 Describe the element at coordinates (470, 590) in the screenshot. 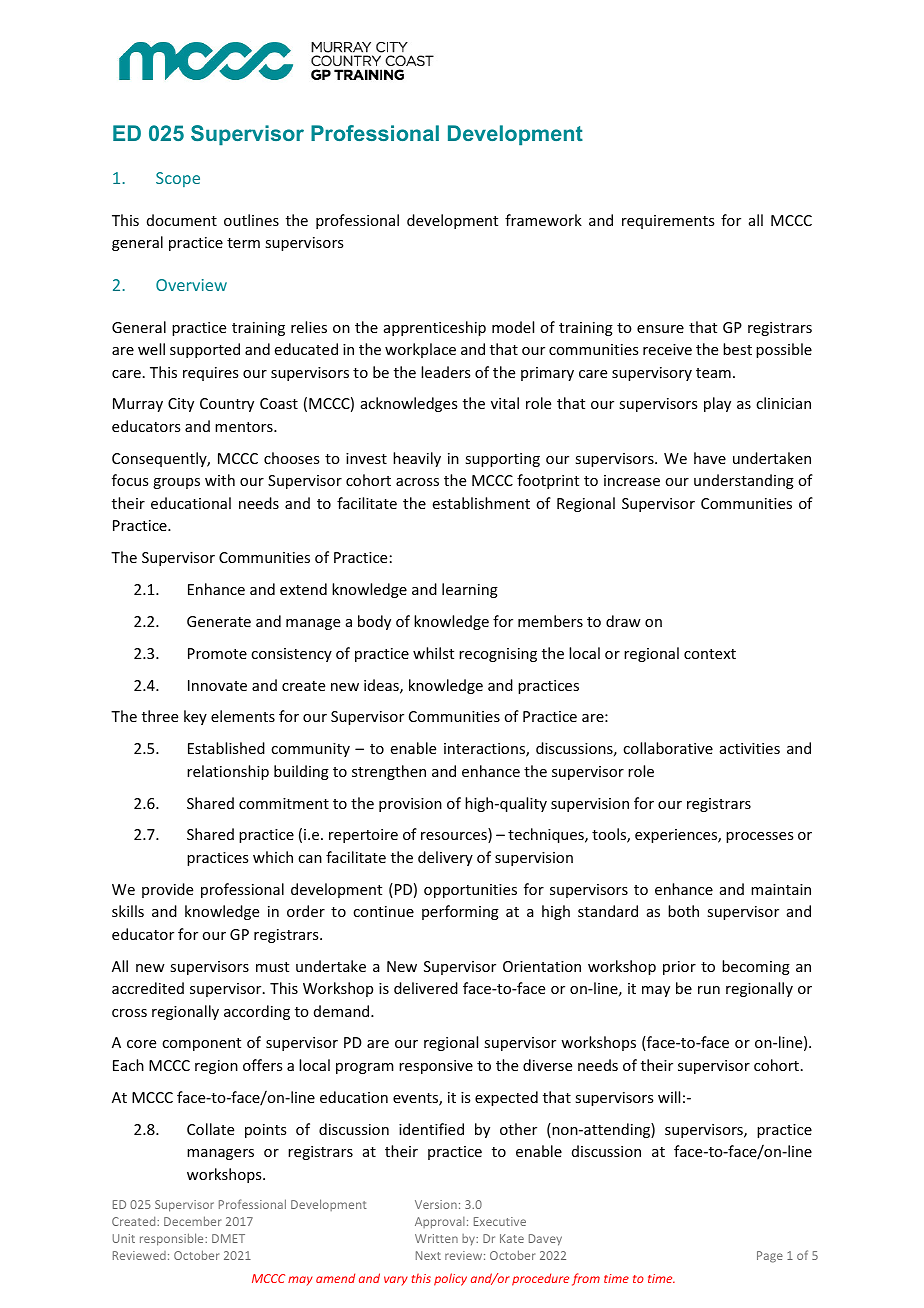

I see `learning` at that location.
